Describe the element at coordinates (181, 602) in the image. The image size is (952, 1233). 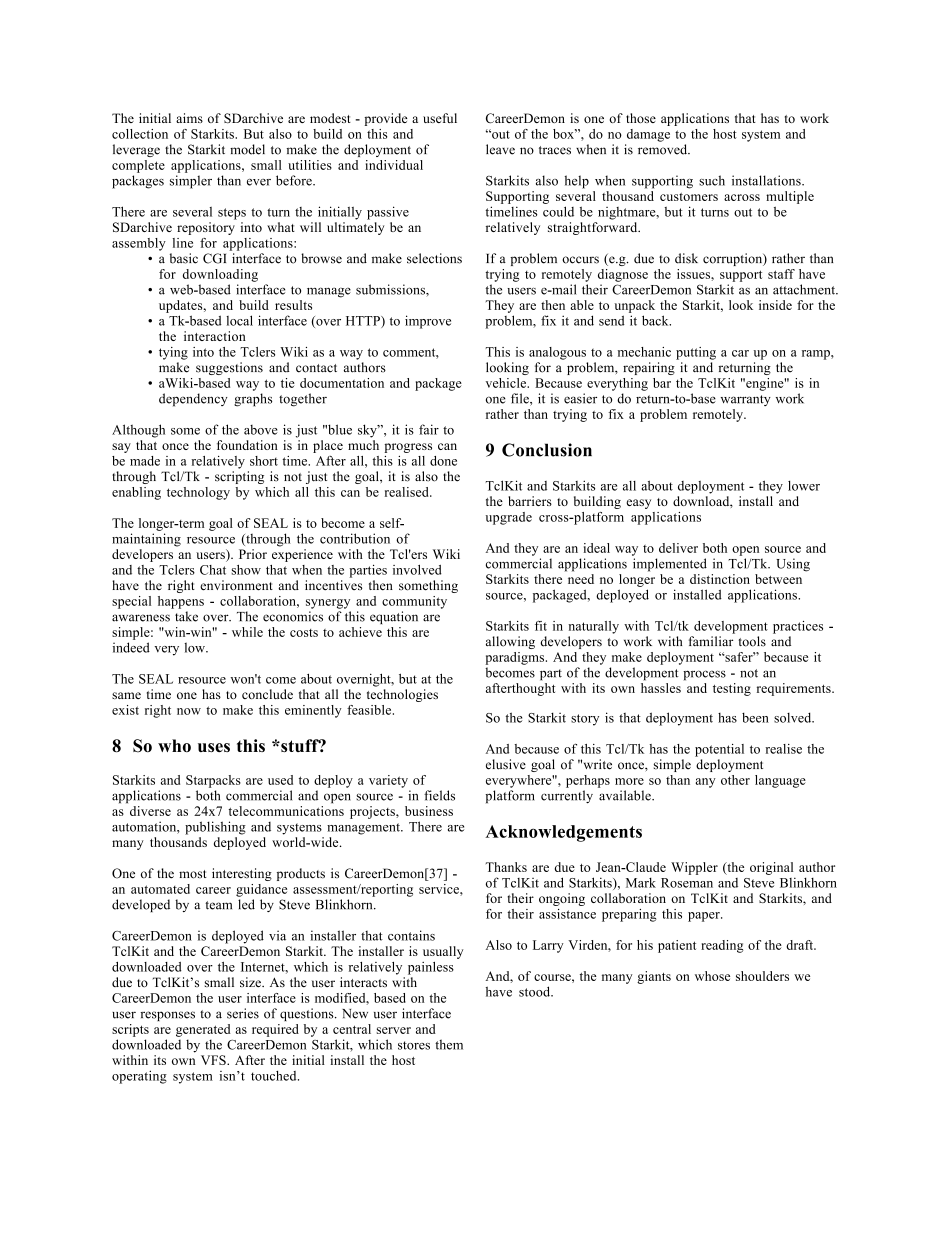
I see `happens` at that location.
